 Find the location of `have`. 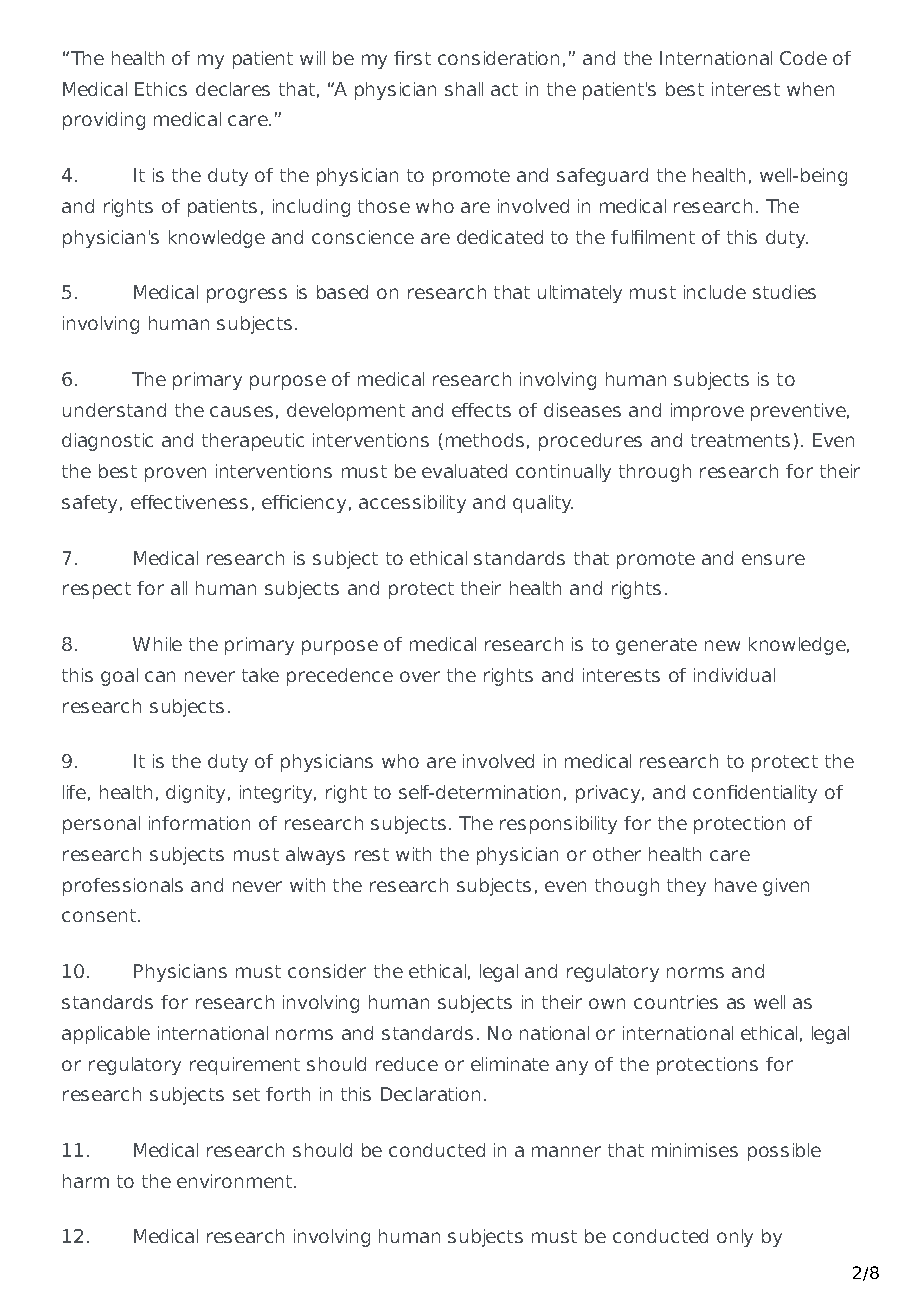

have is located at coordinates (736, 885).
